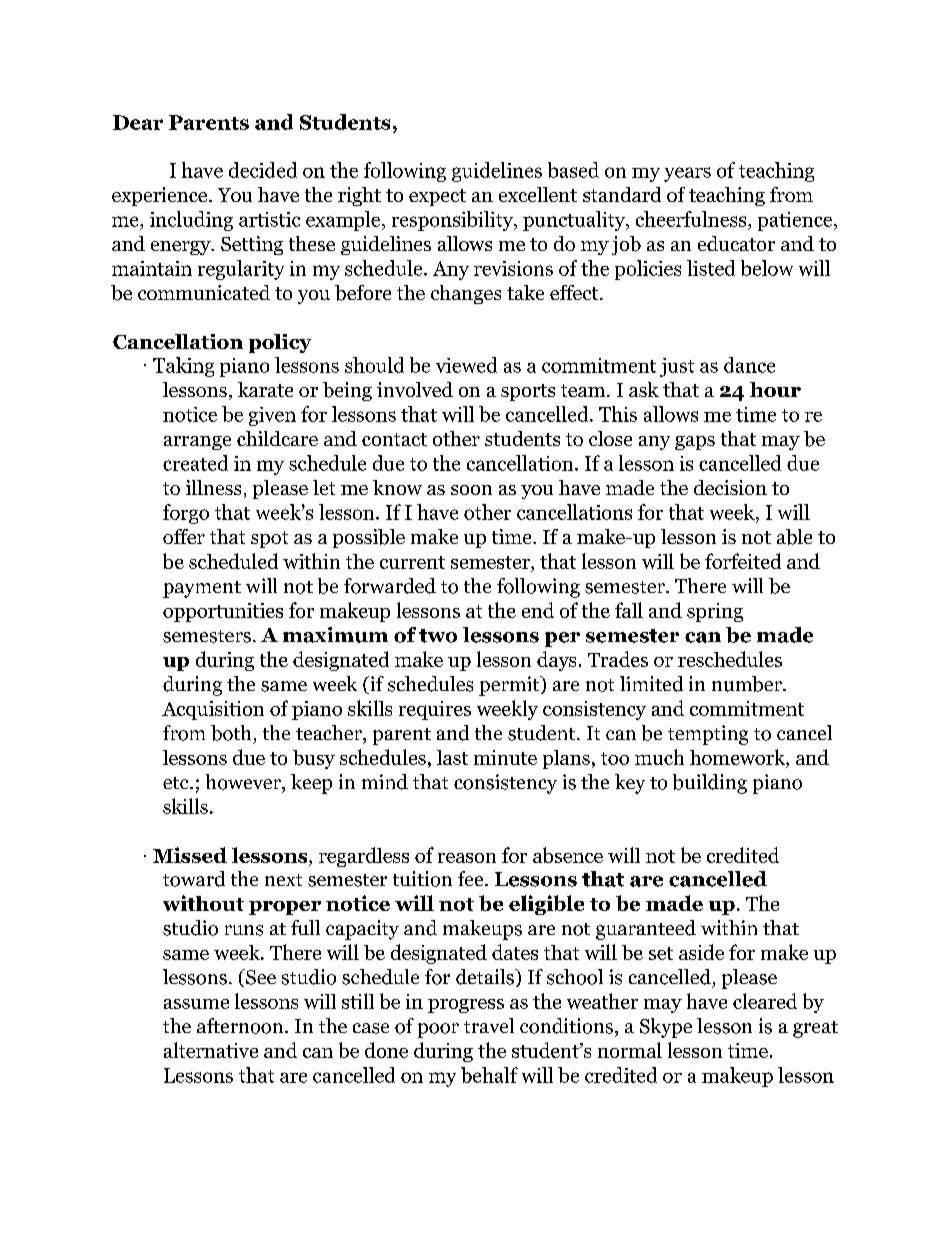  I want to click on viewed, so click(466, 365).
